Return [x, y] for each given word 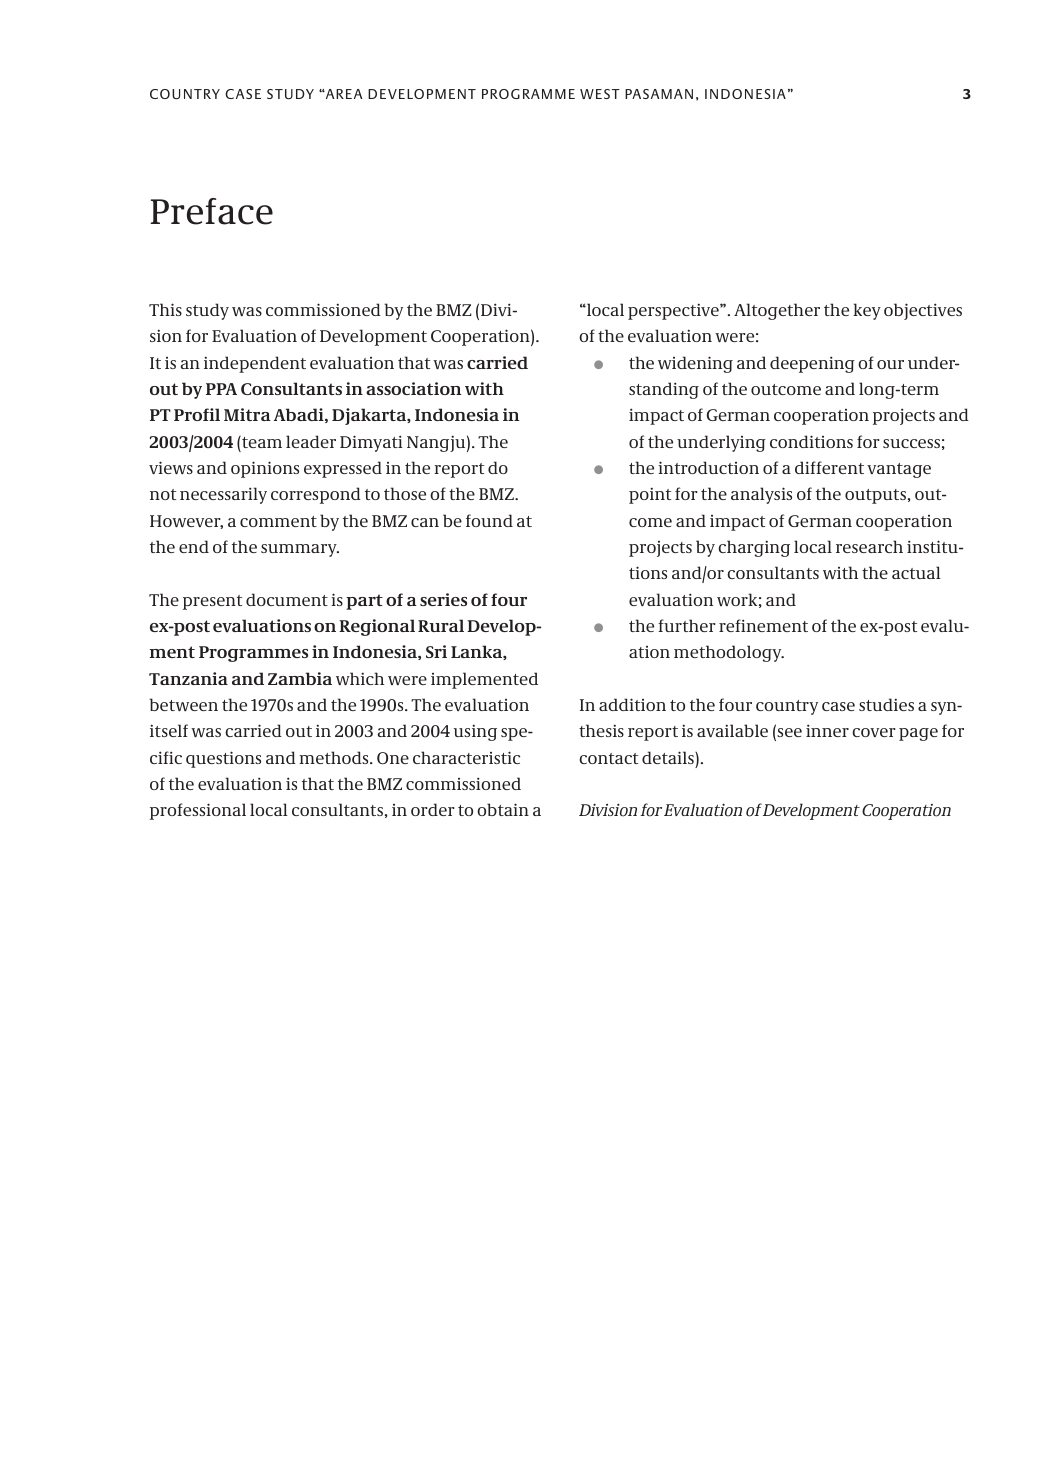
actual [916, 572]
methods [335, 757]
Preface [211, 211]
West [600, 94]
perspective [674, 311]
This [165, 309]
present [212, 602]
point [650, 495]
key [867, 311]
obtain [503, 809]
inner [827, 730]
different [829, 467]
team [261, 441]
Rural [441, 625]
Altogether [777, 311]
